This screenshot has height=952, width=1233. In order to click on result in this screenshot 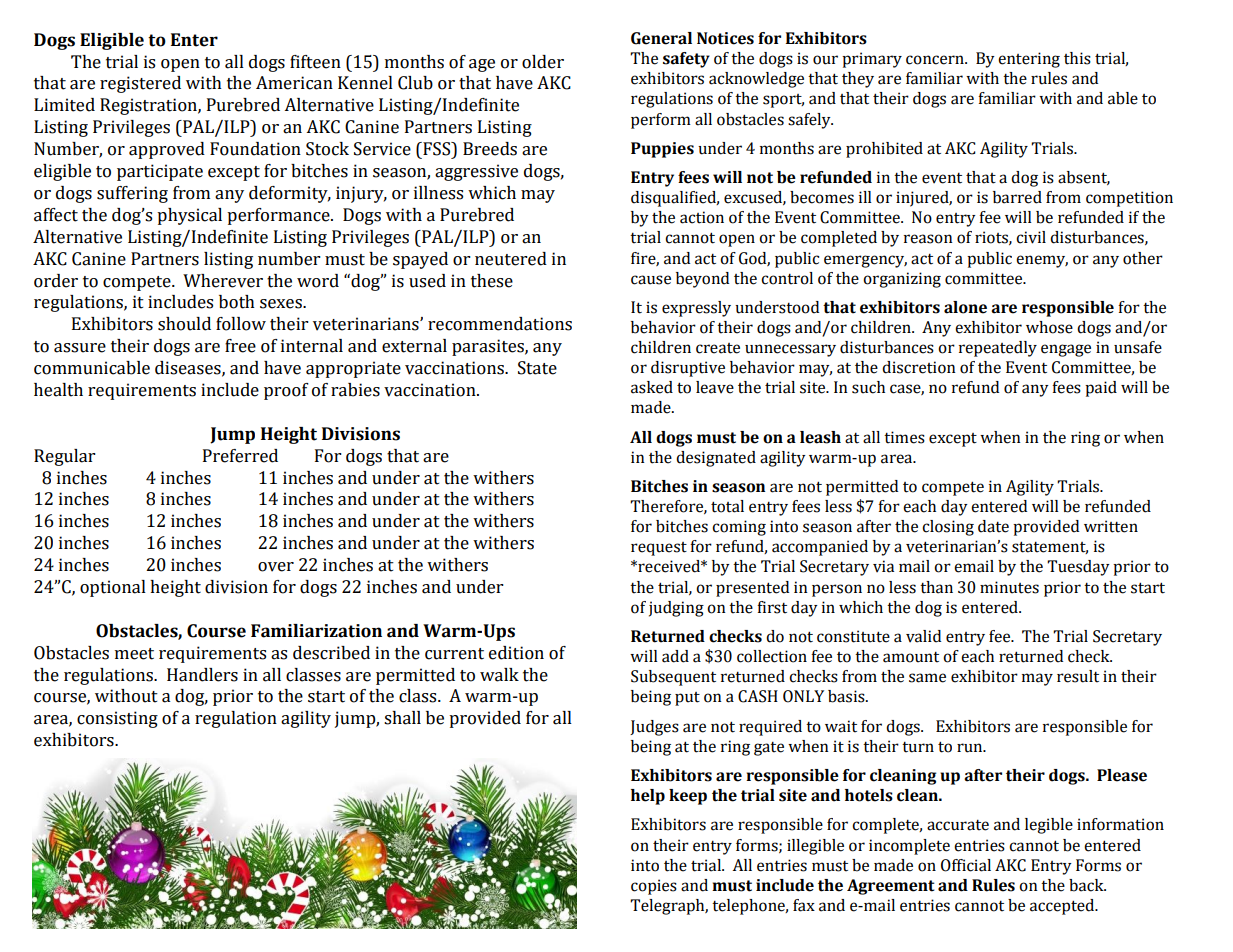, I will do `click(1078, 676)`.
